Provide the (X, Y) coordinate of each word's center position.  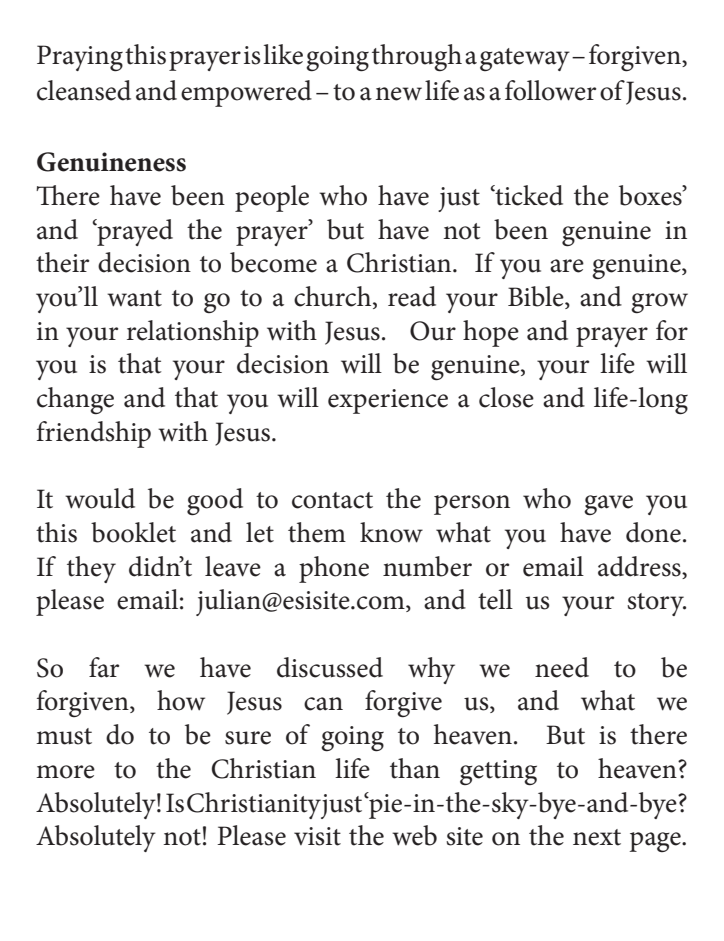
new (398, 94)
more (65, 772)
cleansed (84, 90)
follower (550, 90)
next (597, 837)
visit (317, 836)
